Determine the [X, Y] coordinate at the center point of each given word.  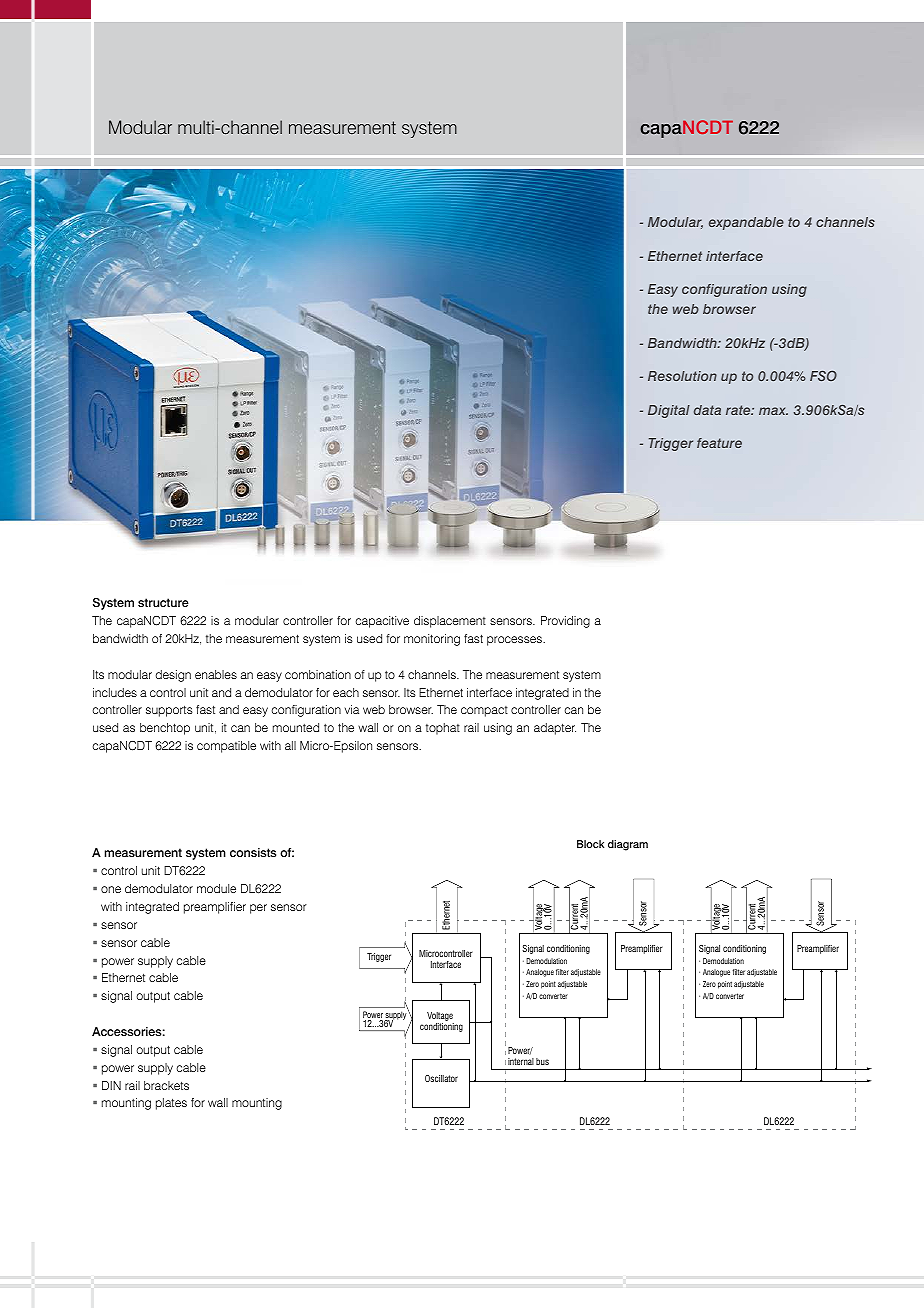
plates [171, 1104]
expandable [746, 223]
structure [163, 602]
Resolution [682, 376]
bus [542, 1061]
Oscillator [441, 1078]
